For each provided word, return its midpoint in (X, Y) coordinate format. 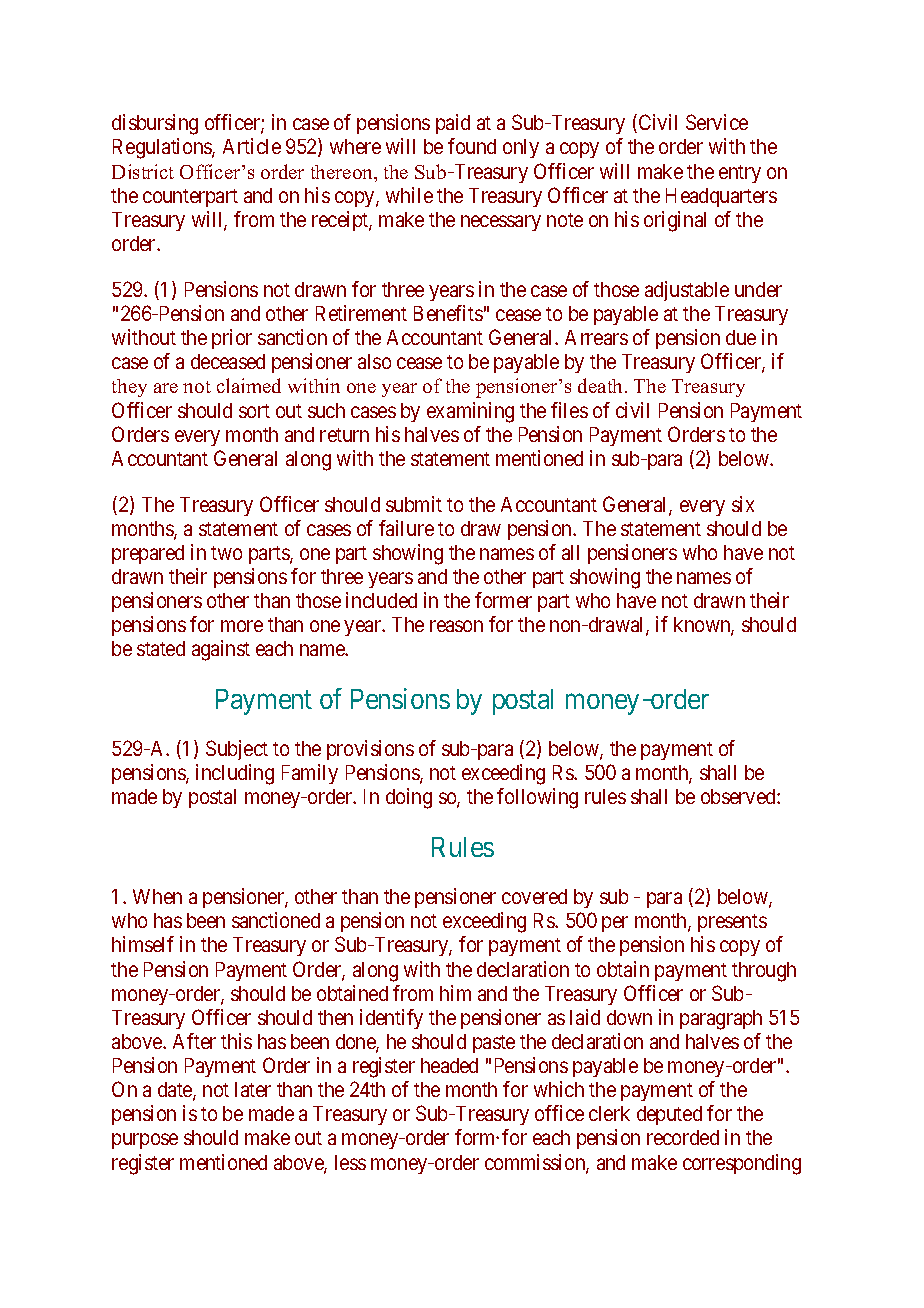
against (221, 650)
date (176, 1091)
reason (456, 626)
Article (252, 146)
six (743, 504)
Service (717, 122)
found (472, 146)
